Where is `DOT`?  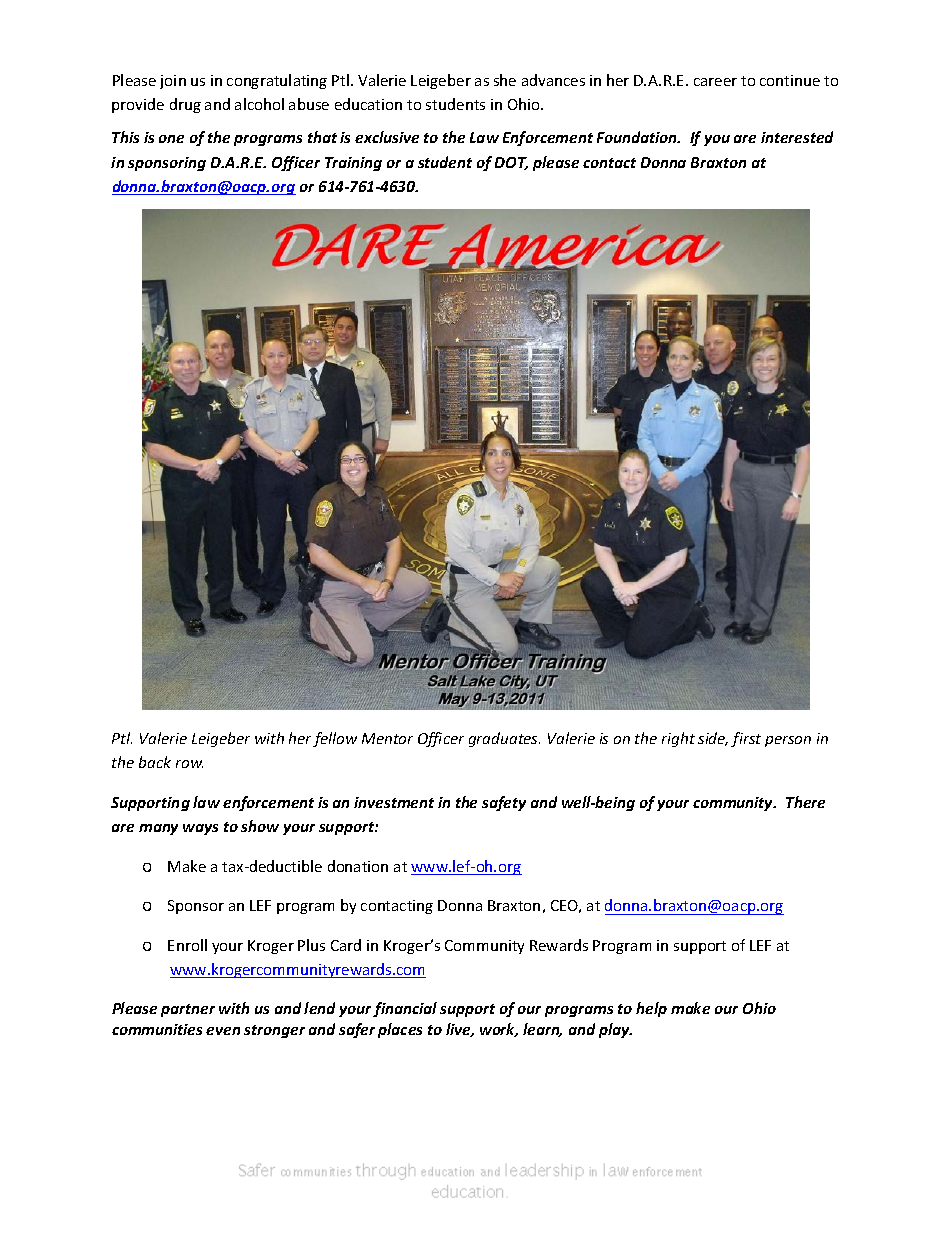 DOT is located at coordinates (511, 163).
